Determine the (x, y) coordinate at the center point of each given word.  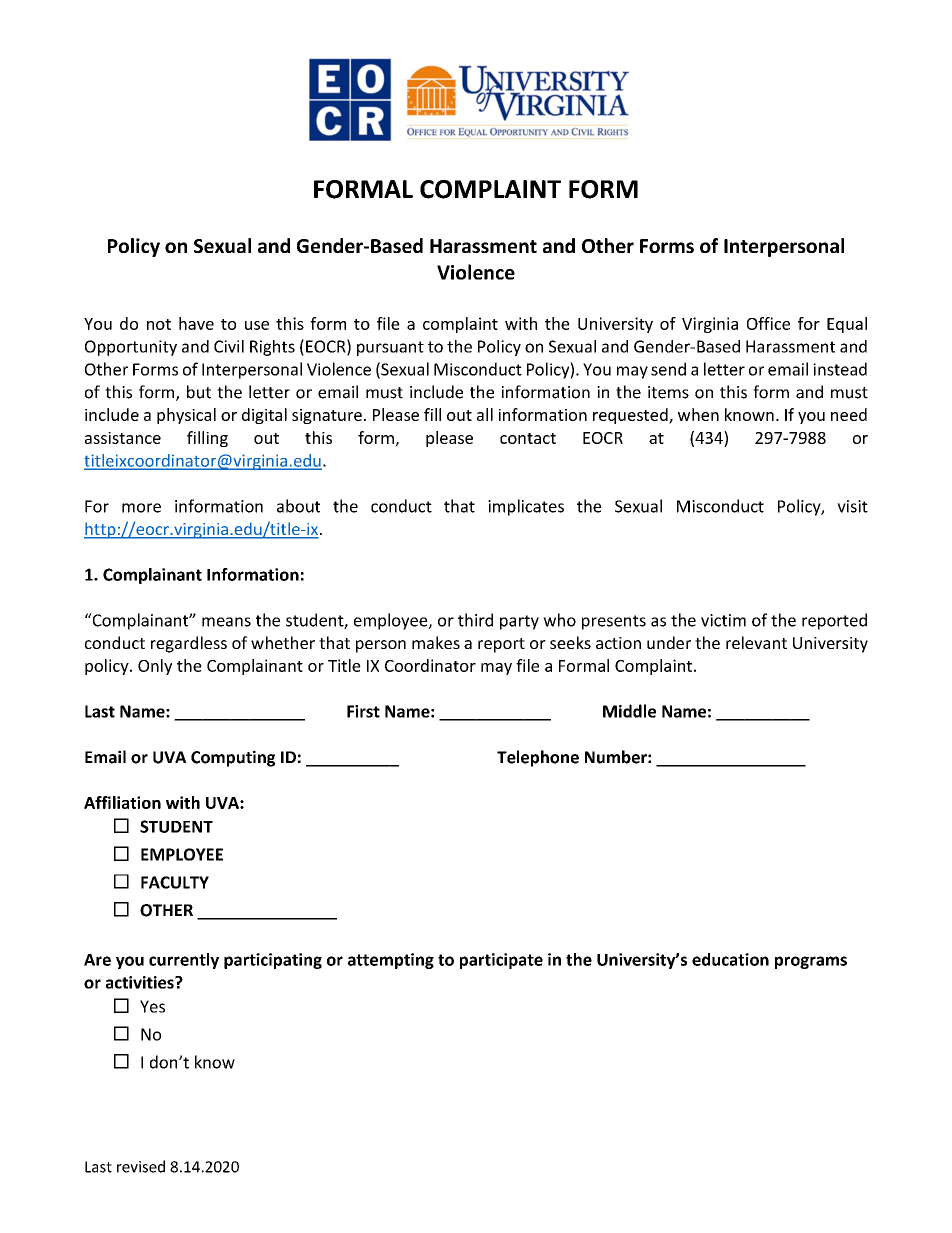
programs (811, 962)
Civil (229, 346)
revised (141, 1166)
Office (768, 323)
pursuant (390, 348)
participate (501, 961)
